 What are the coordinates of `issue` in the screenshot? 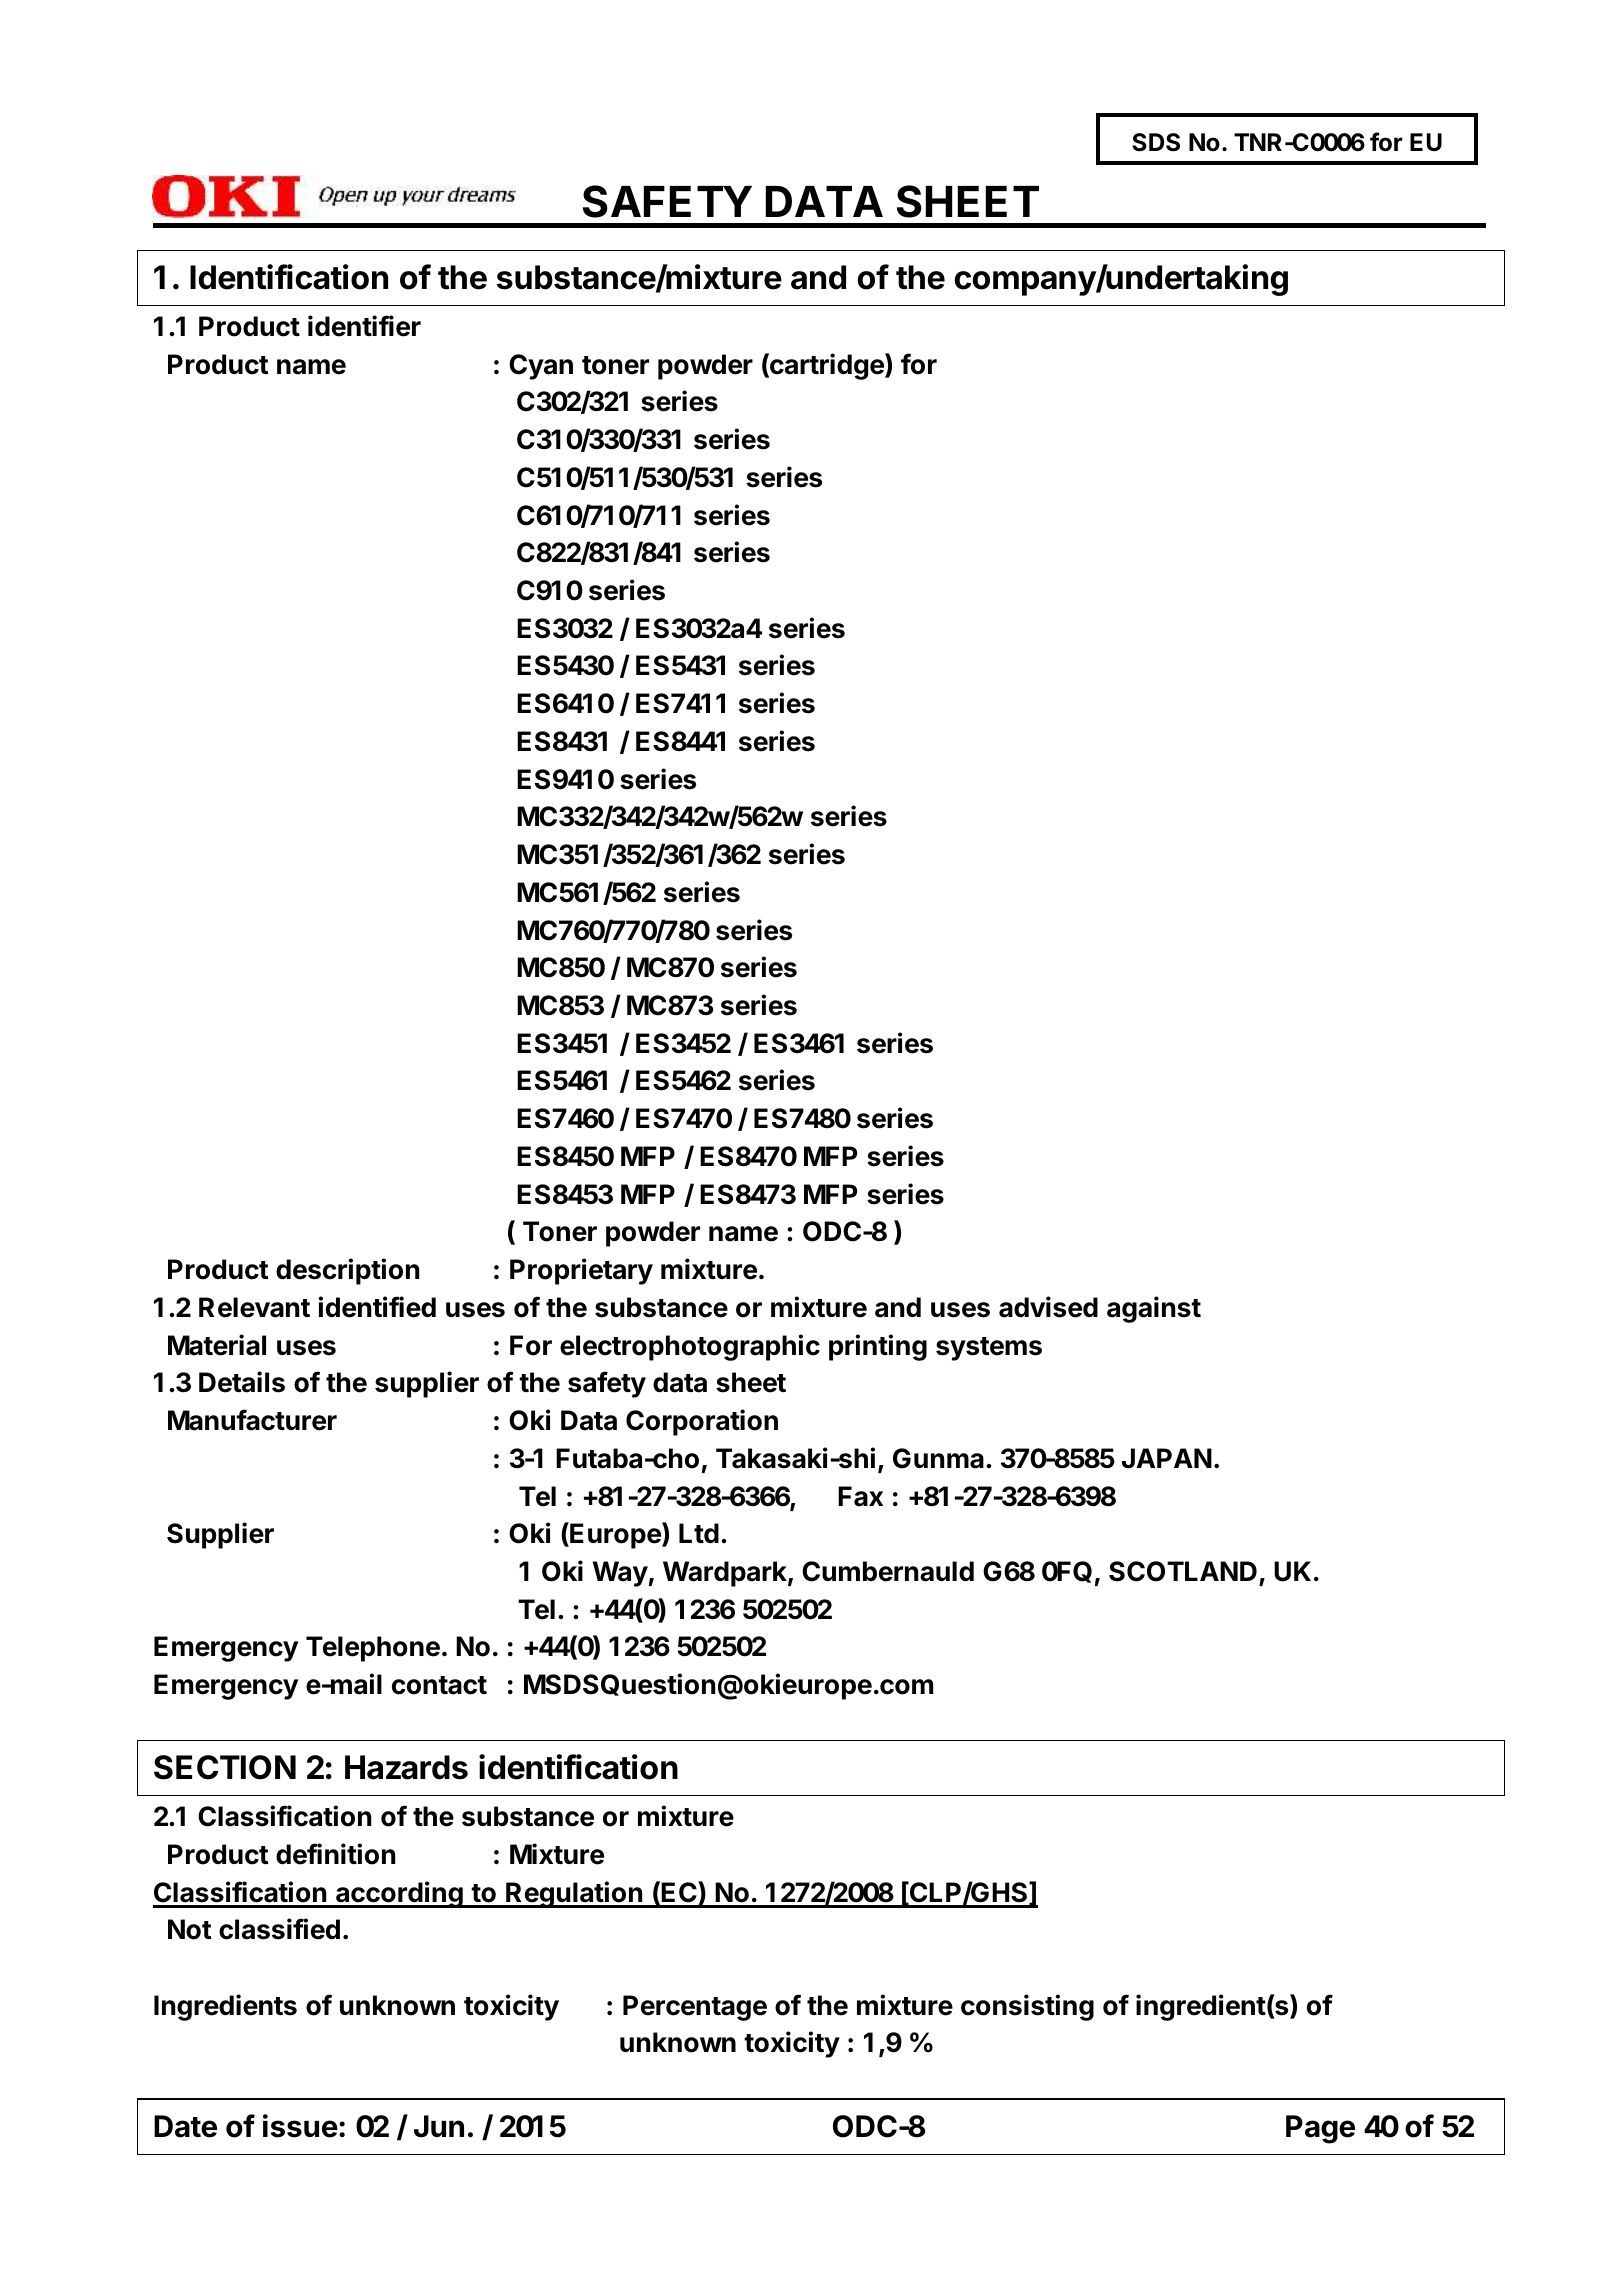 It's located at (300, 2126).
